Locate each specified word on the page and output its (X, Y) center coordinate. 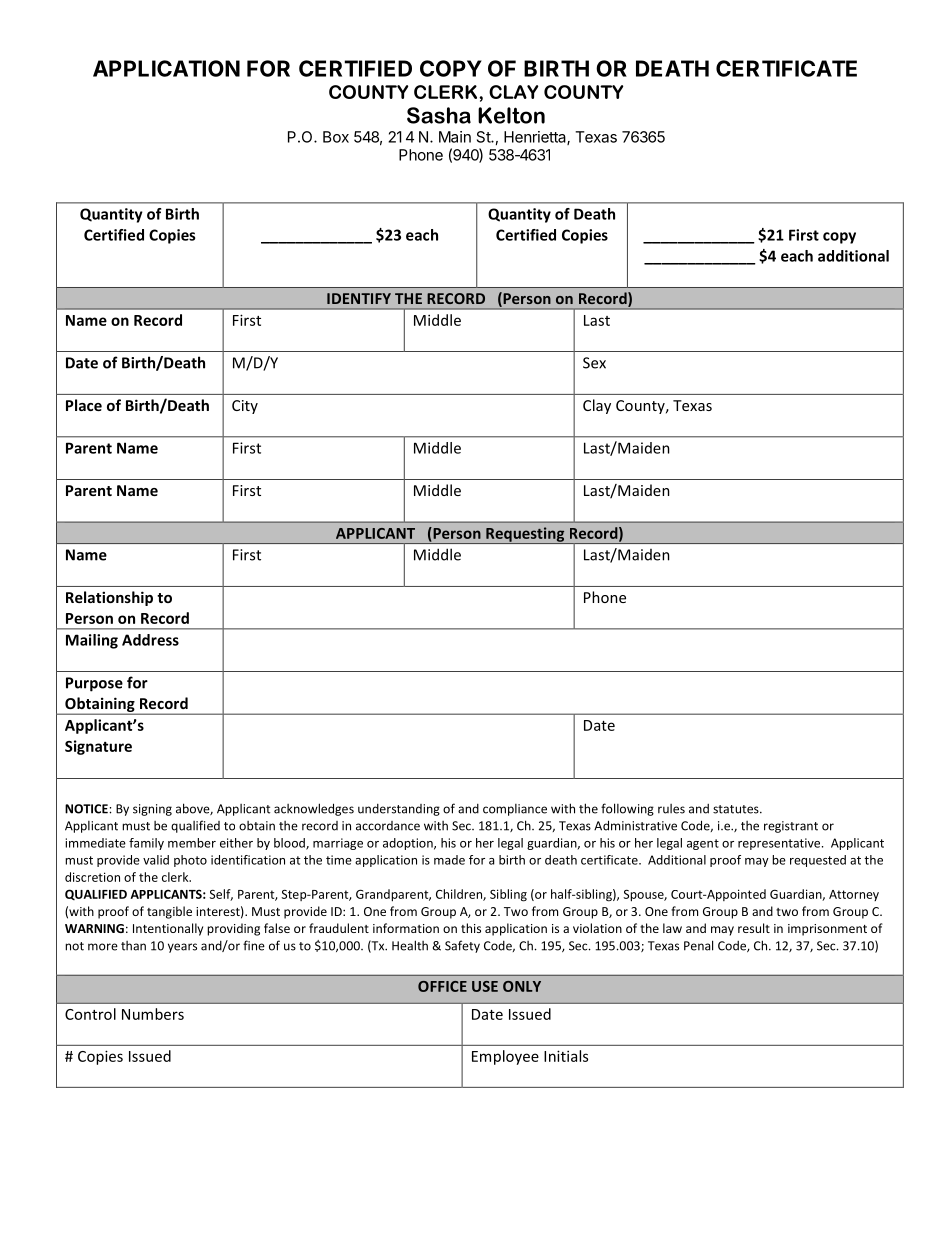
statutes (737, 809)
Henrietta (536, 138)
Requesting (525, 535)
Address (150, 640)
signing (152, 810)
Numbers (153, 1014)
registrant (791, 827)
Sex (594, 363)
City (245, 407)
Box (336, 137)
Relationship (109, 598)
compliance (515, 810)
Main (455, 137)
